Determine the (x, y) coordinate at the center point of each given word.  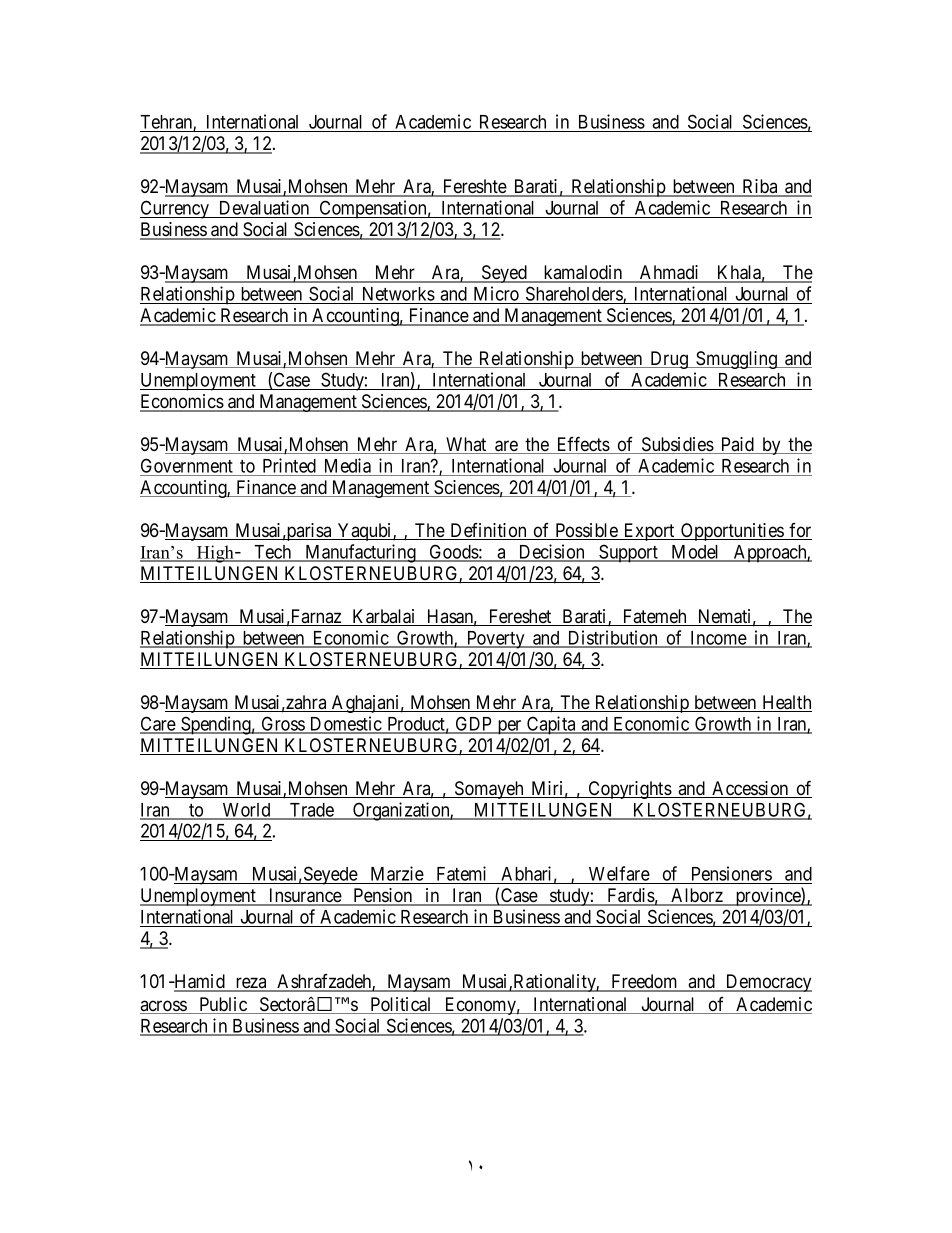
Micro (496, 293)
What (466, 445)
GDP (474, 724)
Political (401, 1005)
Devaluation (264, 209)
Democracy (768, 983)
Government (187, 465)
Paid (737, 445)
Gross (282, 724)
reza (251, 984)
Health (786, 703)
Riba (760, 187)
